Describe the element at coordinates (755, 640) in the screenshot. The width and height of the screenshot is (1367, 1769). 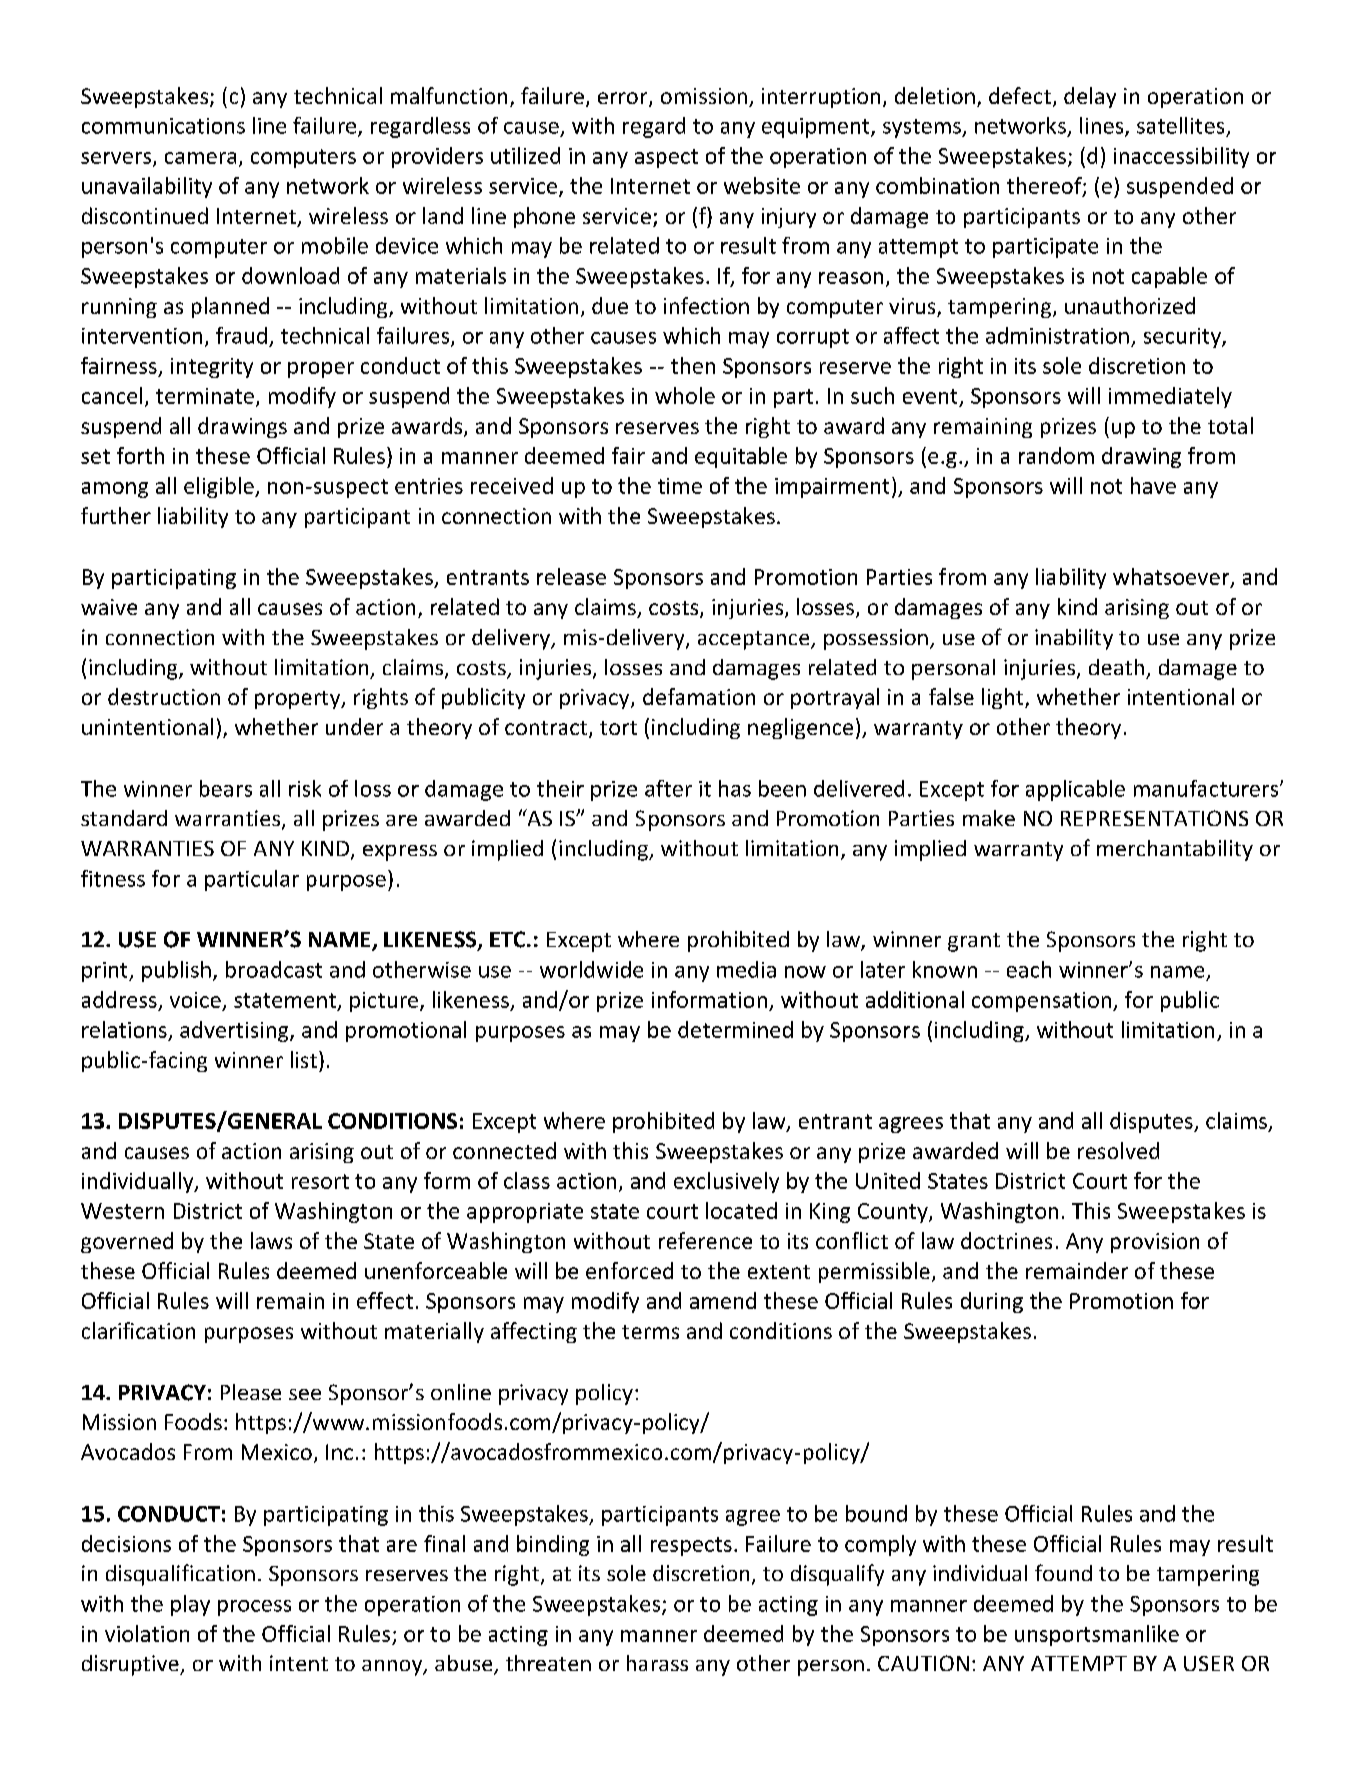
I see `acceptance` at that location.
